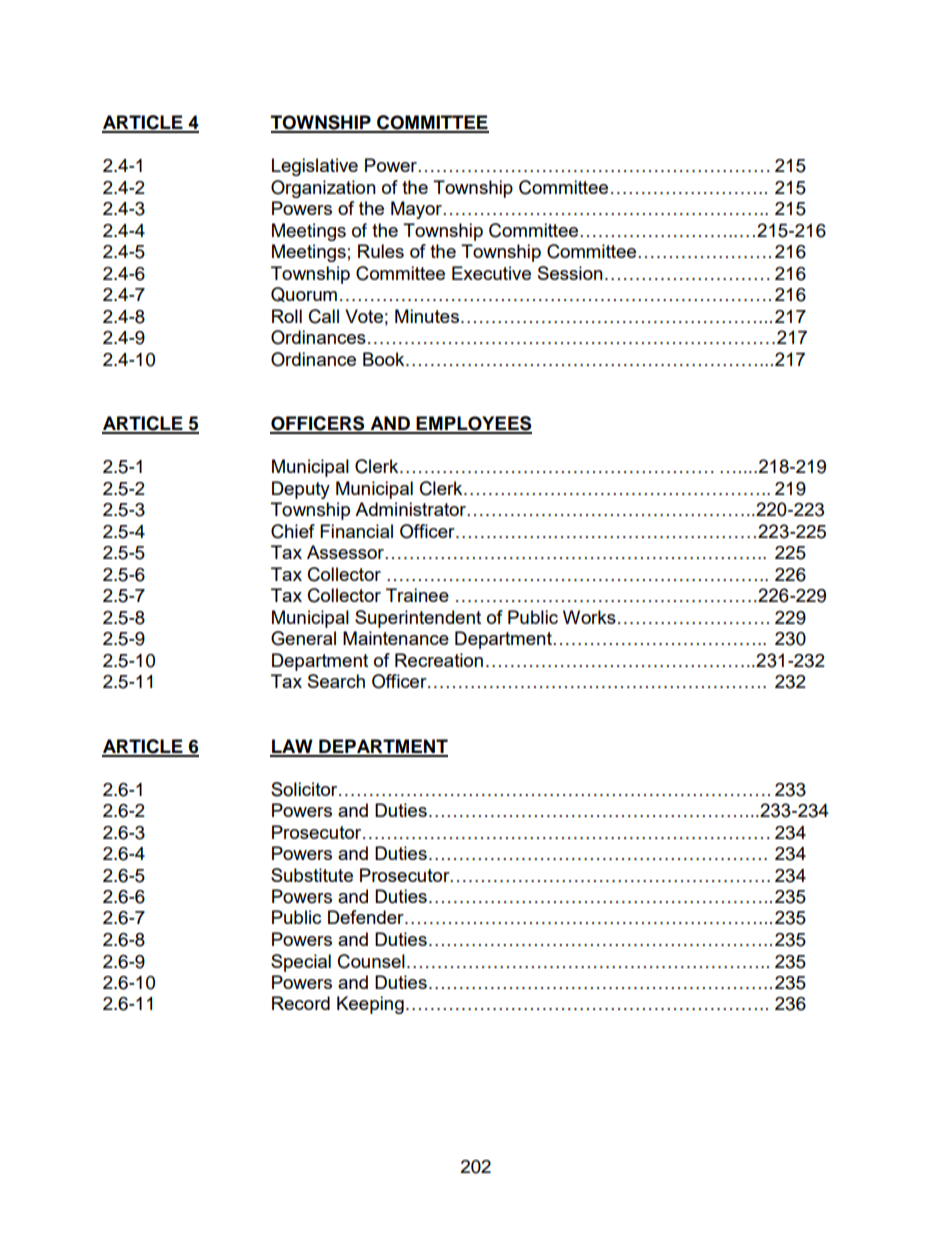 This document has width=952, height=1233. I want to click on Counsel, so click(371, 961).
